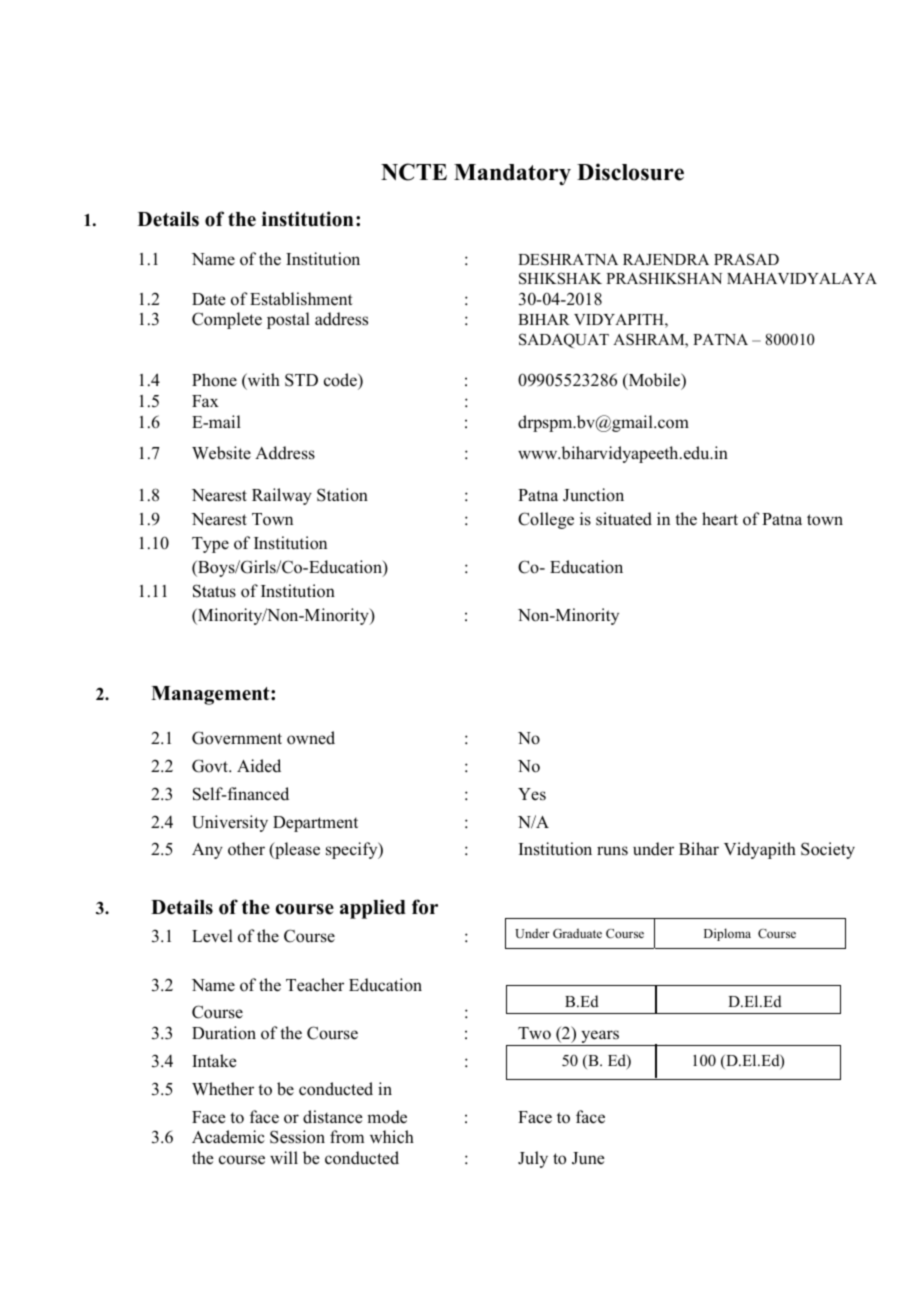 This image has height=1308, width=924. Describe the element at coordinates (577, 933) in the image. I see `Graduate` at that location.
